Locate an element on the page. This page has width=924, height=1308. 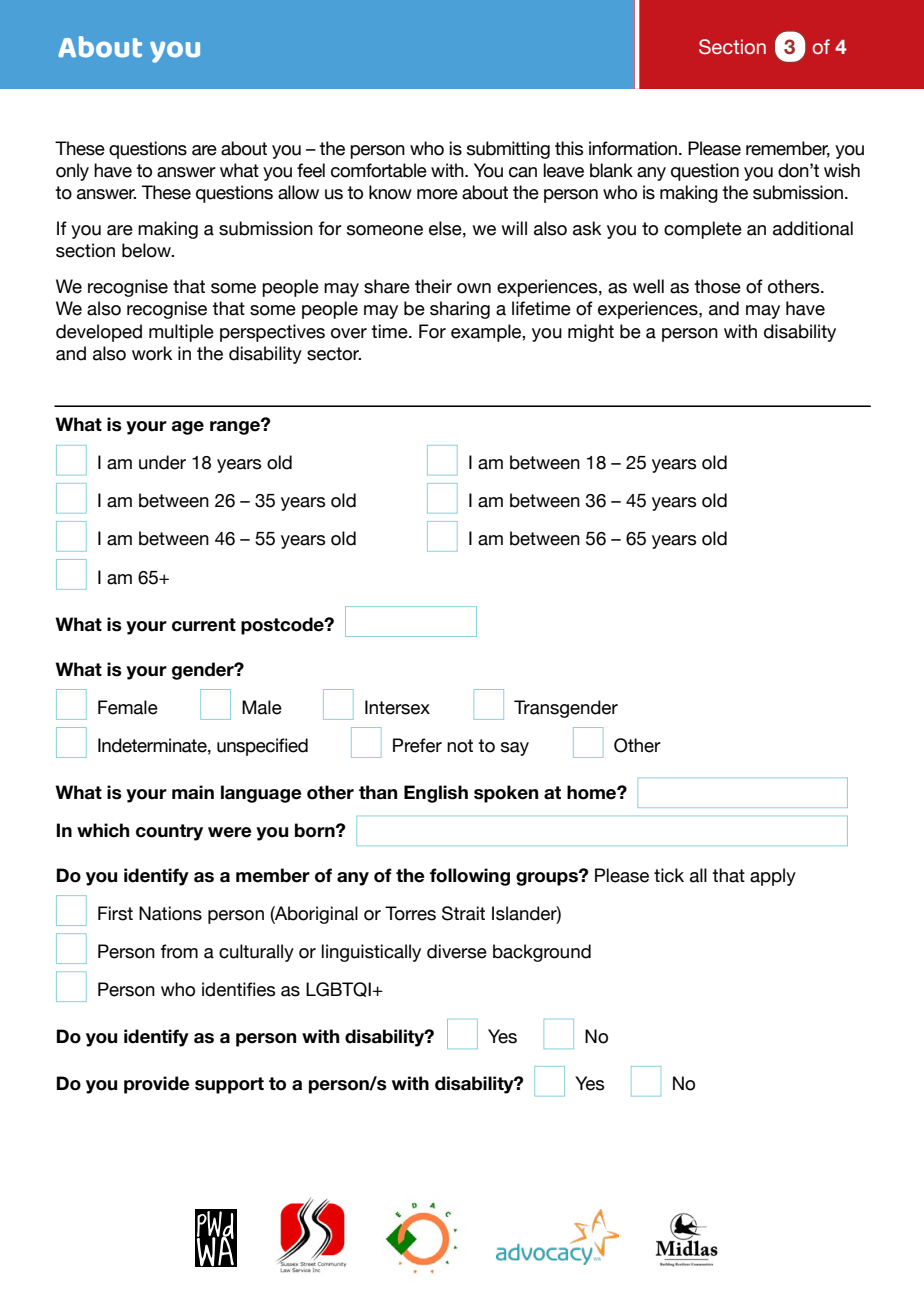
say is located at coordinates (515, 749).
